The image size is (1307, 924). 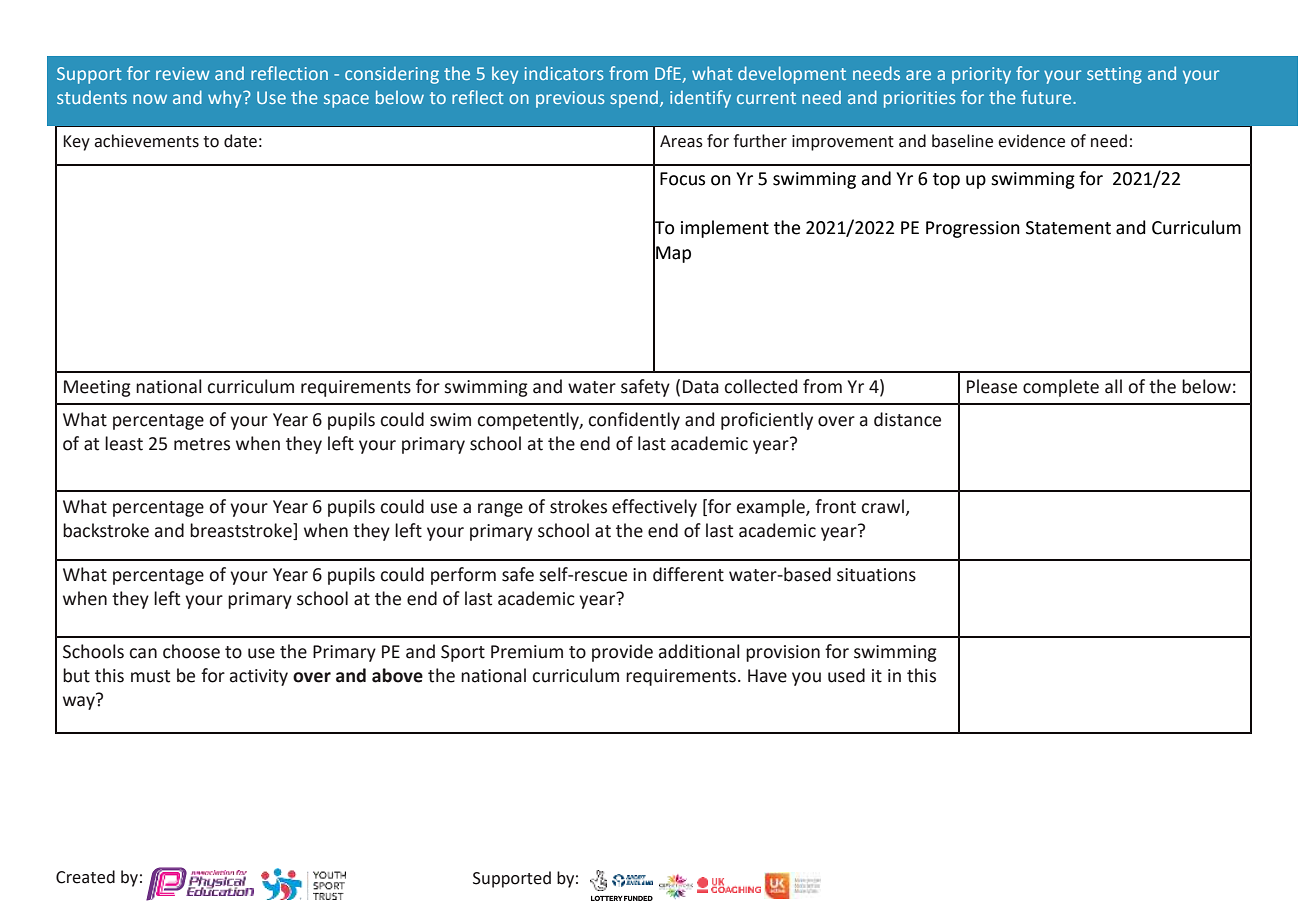 I want to click on priority, so click(x=981, y=75).
